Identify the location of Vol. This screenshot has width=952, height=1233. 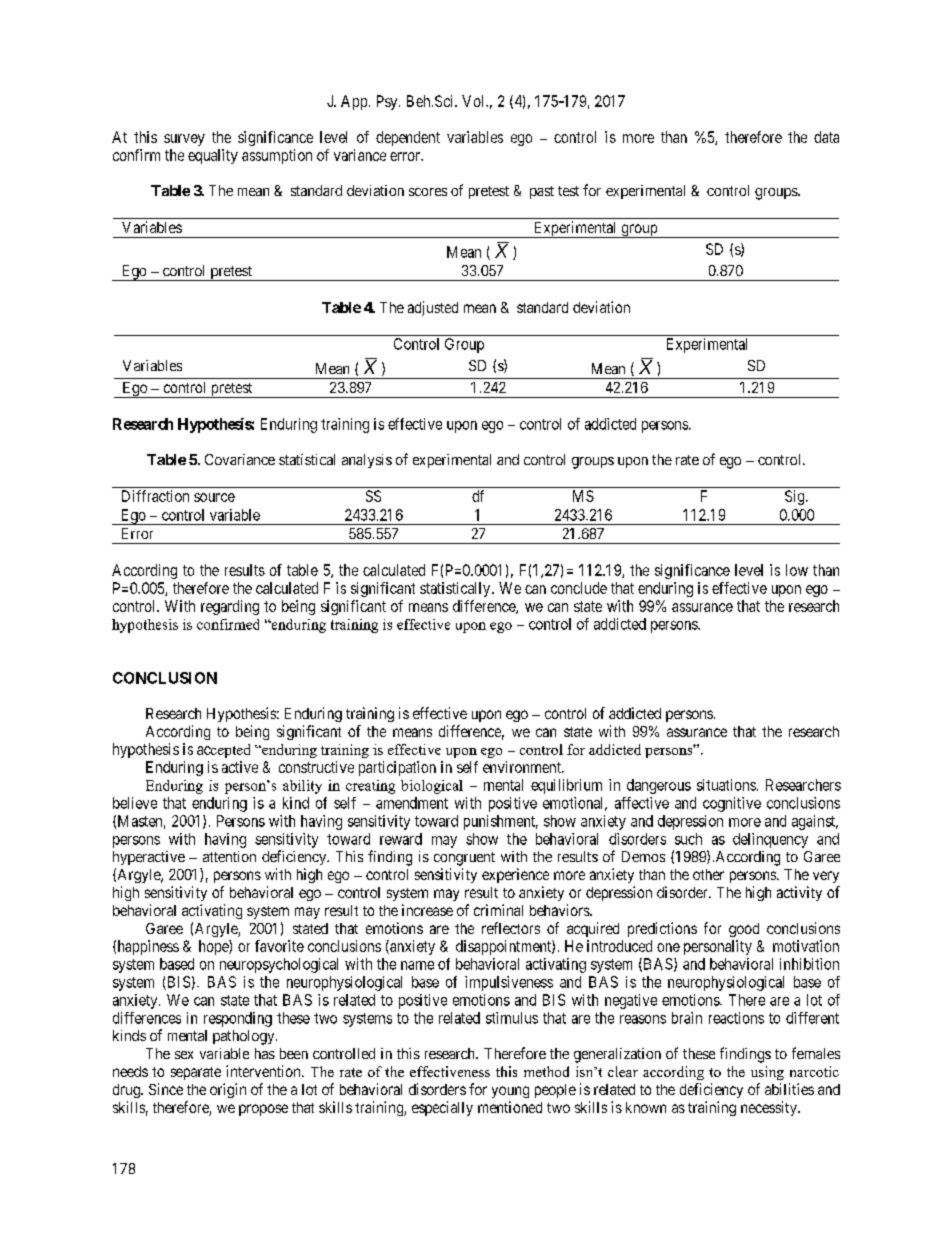
(474, 101).
